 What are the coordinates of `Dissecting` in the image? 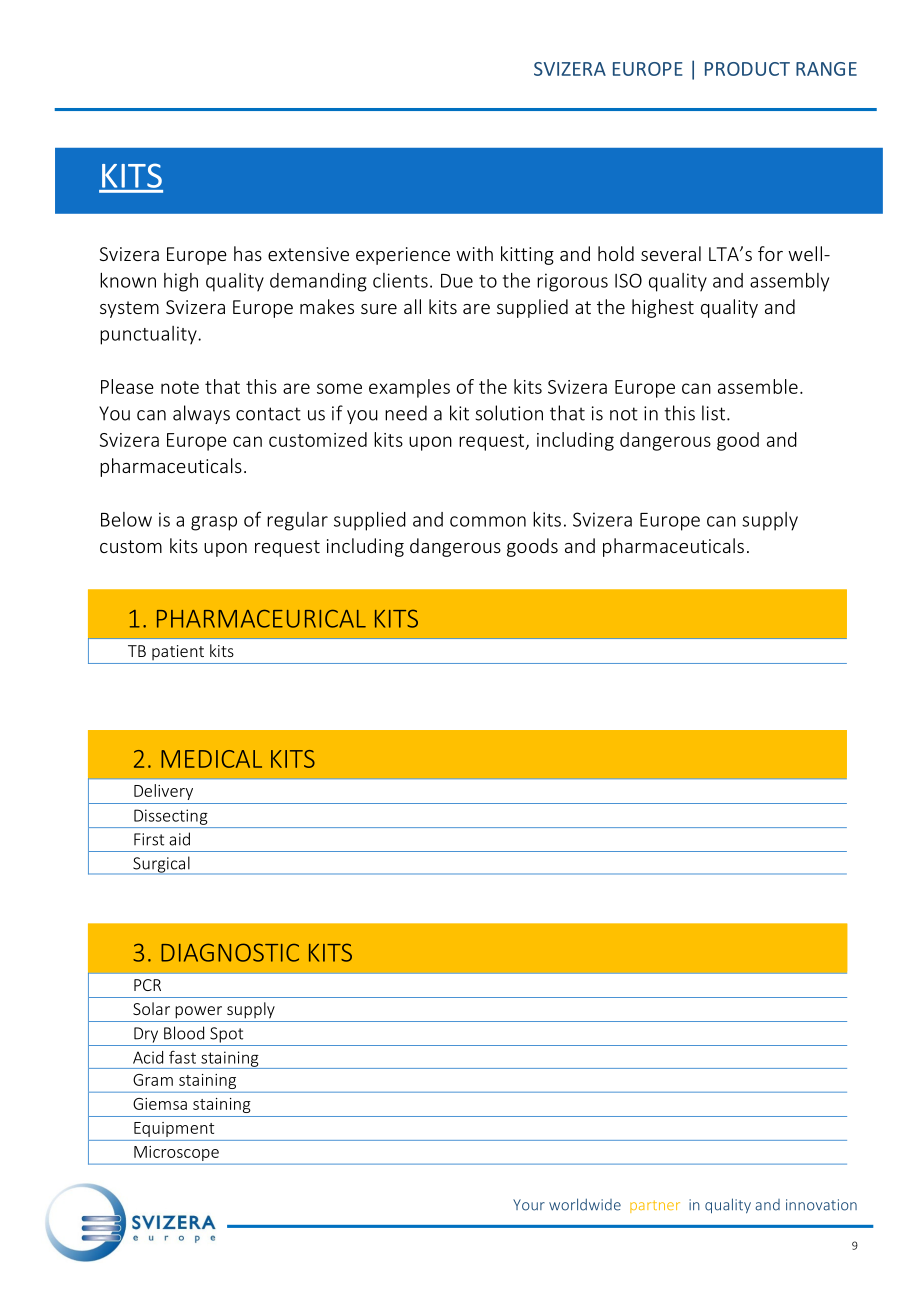 It's located at (171, 817).
